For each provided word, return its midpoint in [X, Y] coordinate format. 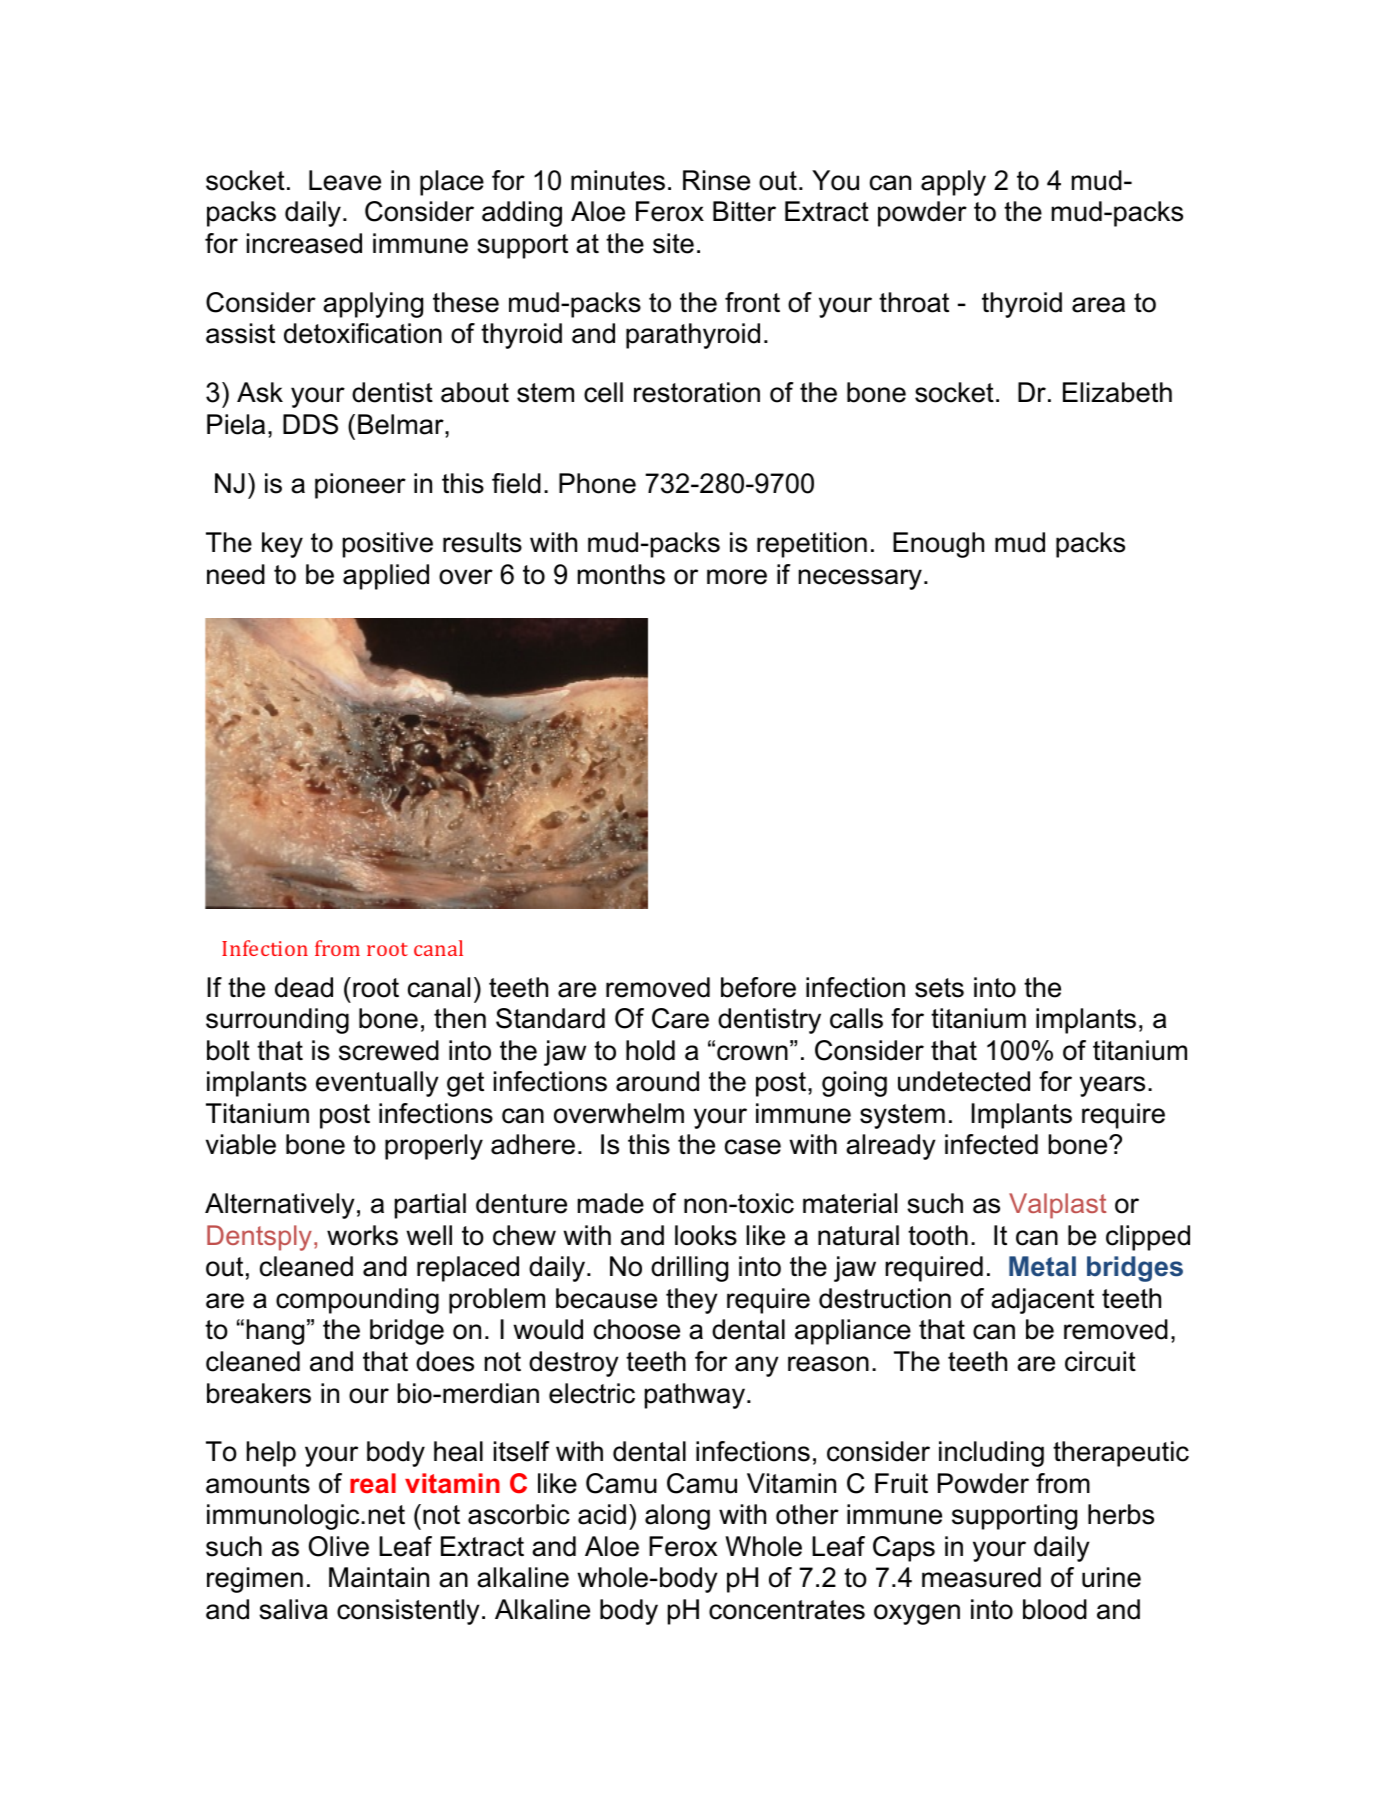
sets [939, 988]
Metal [1042, 1266]
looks [706, 1235]
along [677, 1517]
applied [386, 577]
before [758, 987]
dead [304, 987]
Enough [938, 545]
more [737, 577]
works [362, 1235]
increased [304, 243]
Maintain [379, 1577]
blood [1055, 1609]
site [673, 243]
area [1098, 305]
